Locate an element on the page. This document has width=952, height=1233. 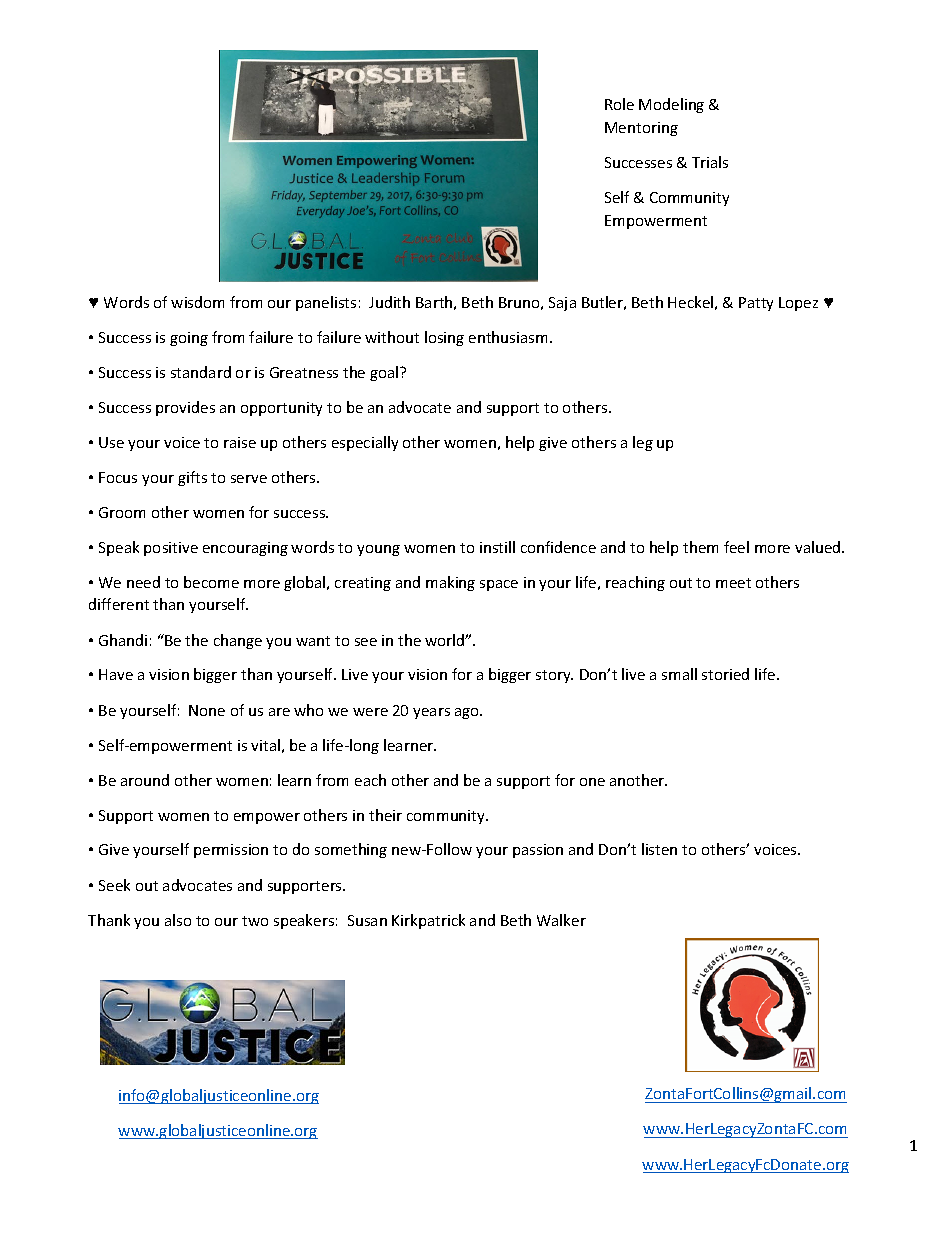
storied is located at coordinates (725, 674).
